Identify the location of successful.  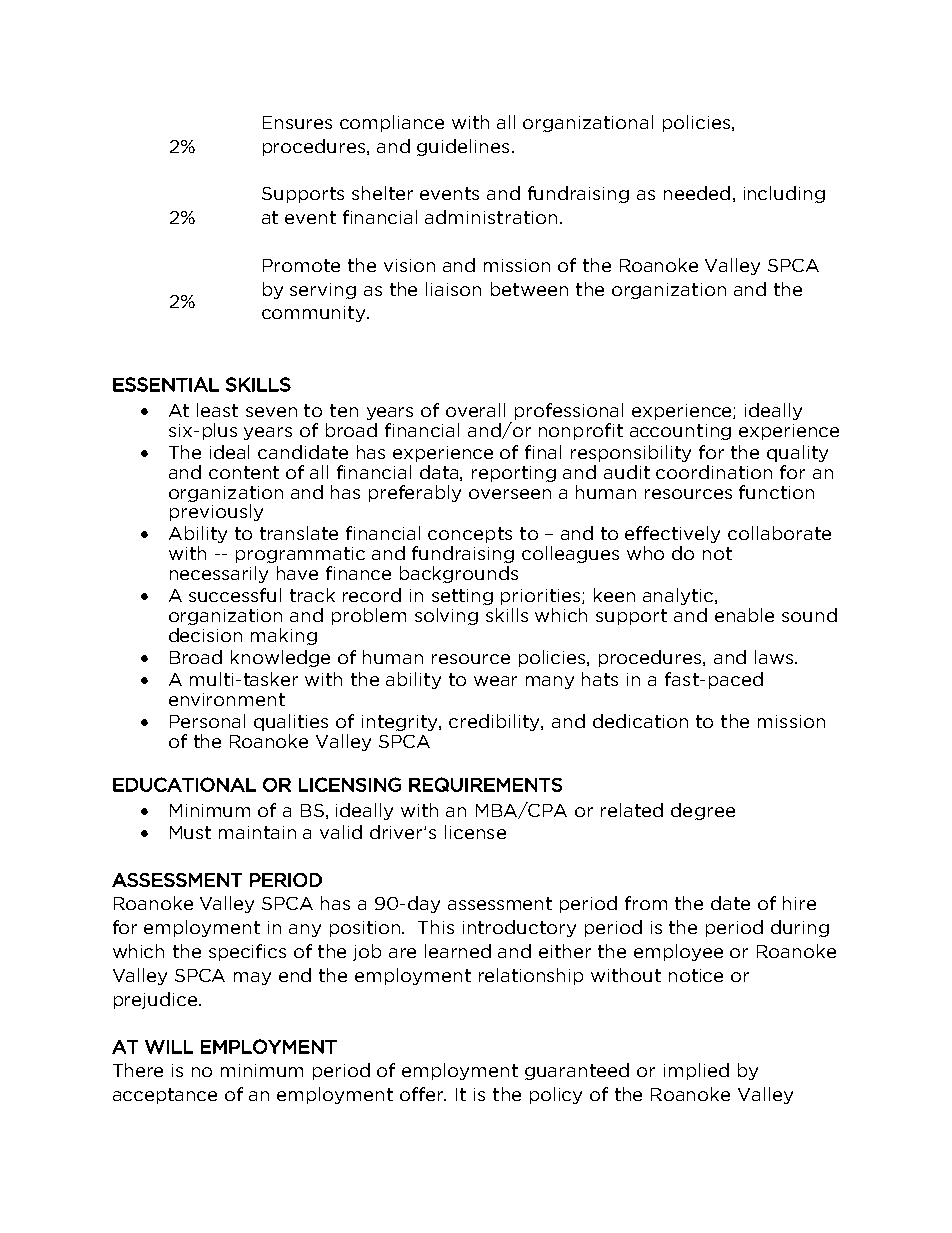
(235, 595).
